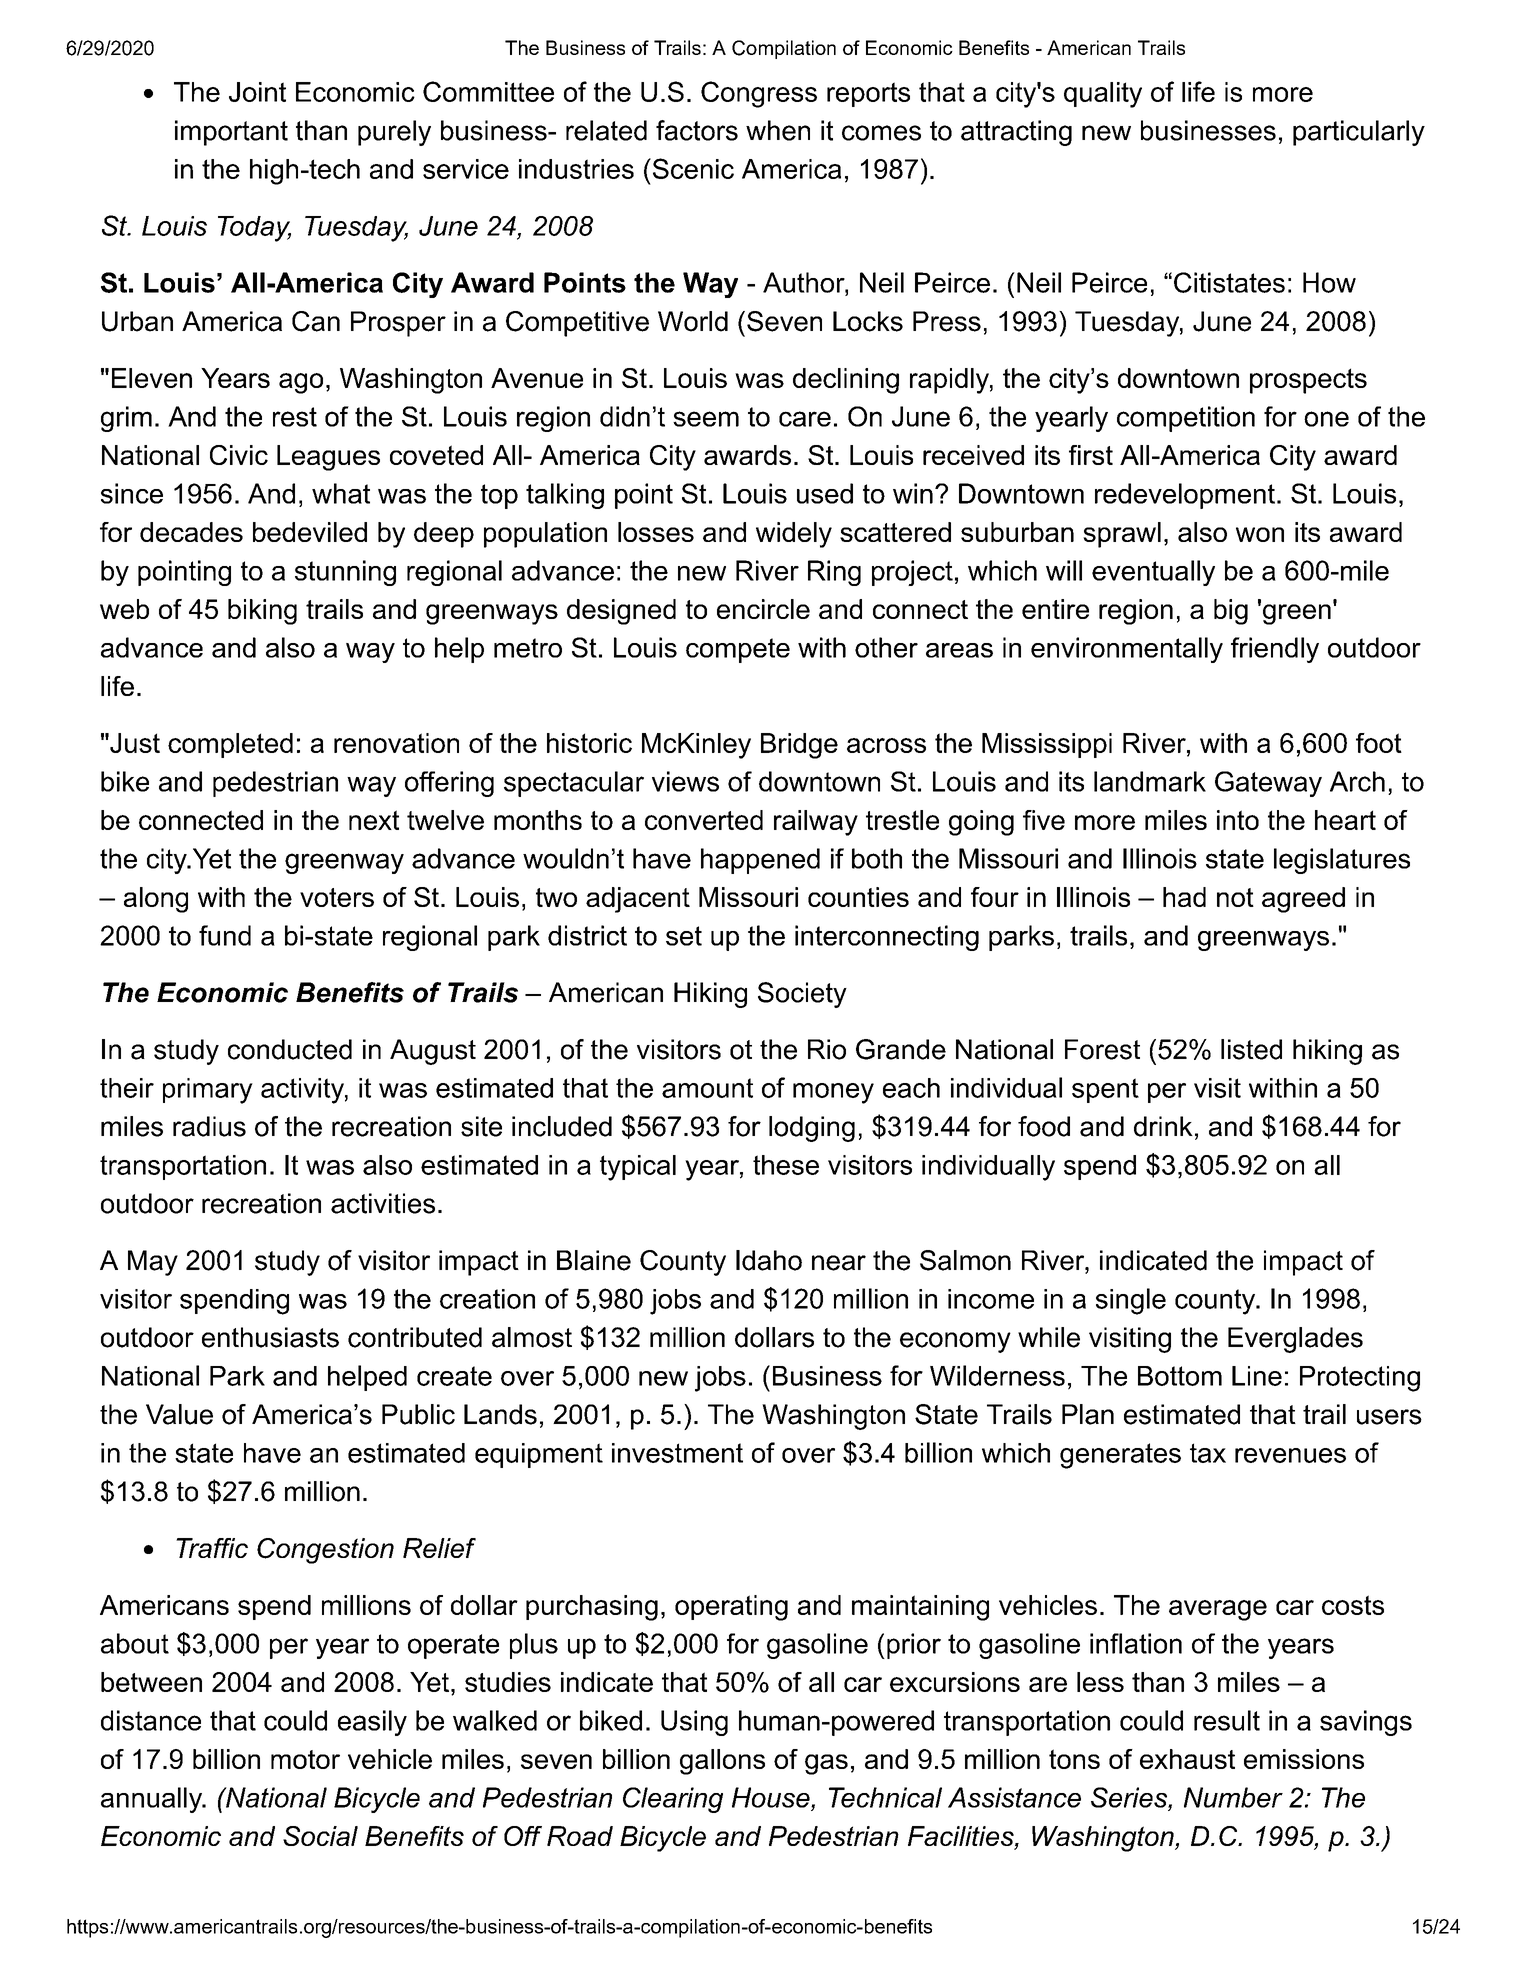 This image has width=1527, height=1976. I want to click on motor, so click(305, 1759).
